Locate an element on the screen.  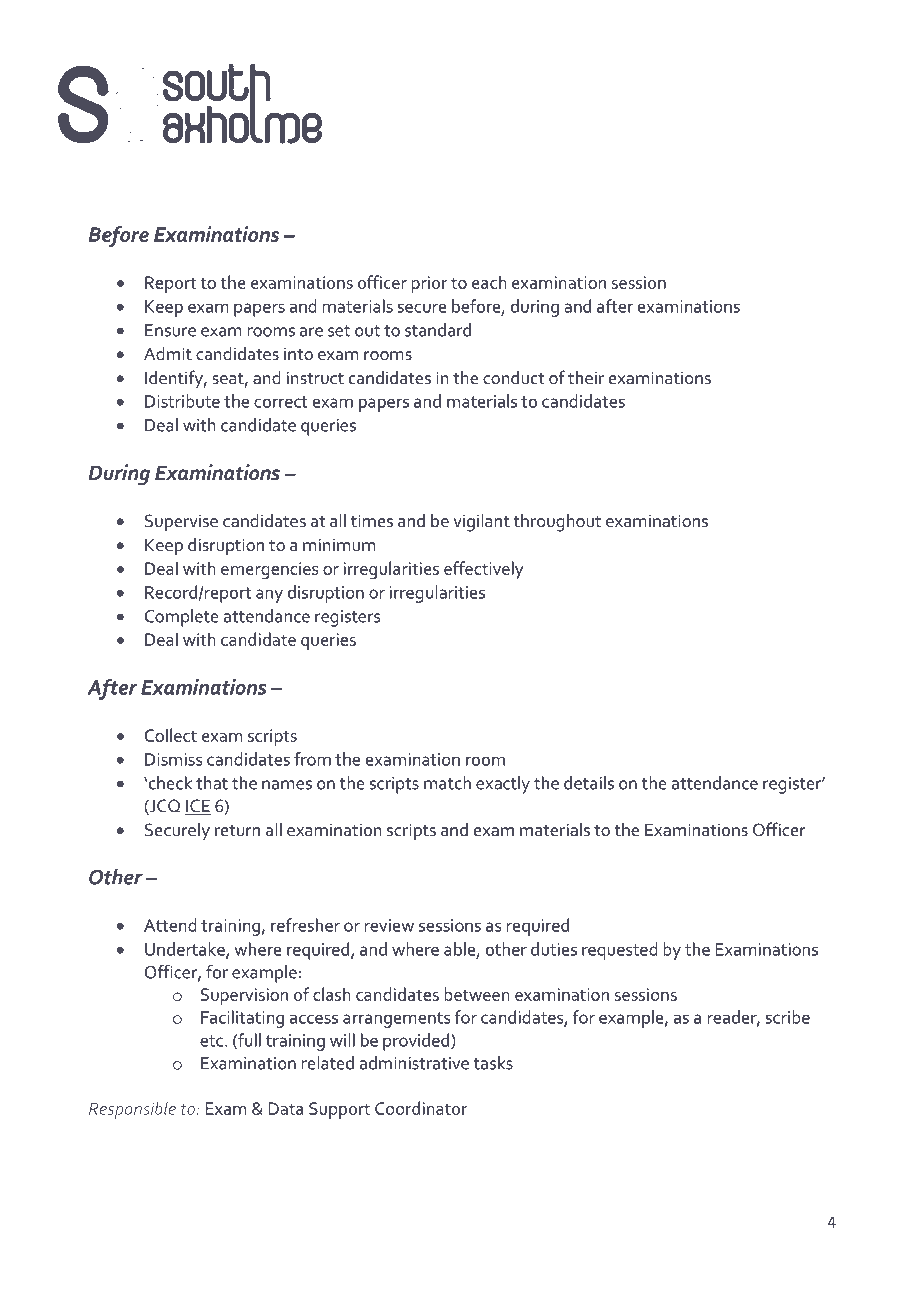
Ensure is located at coordinates (170, 330).
